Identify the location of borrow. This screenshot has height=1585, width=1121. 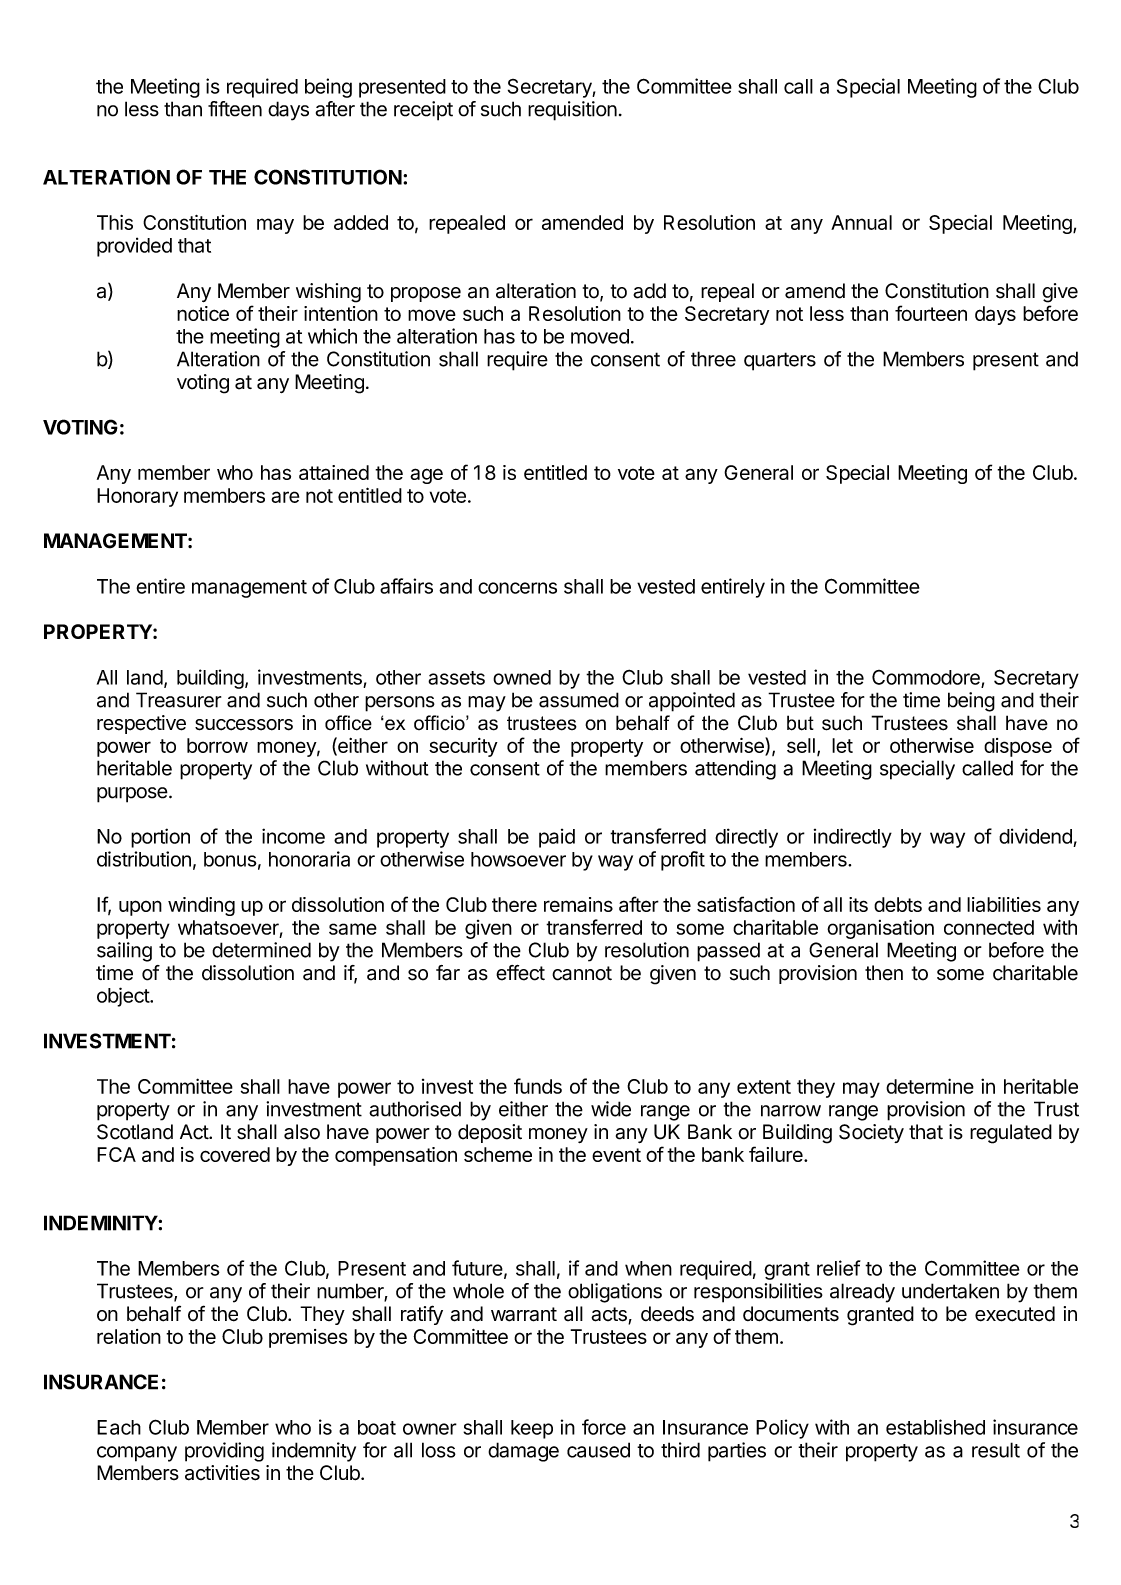
(217, 745).
